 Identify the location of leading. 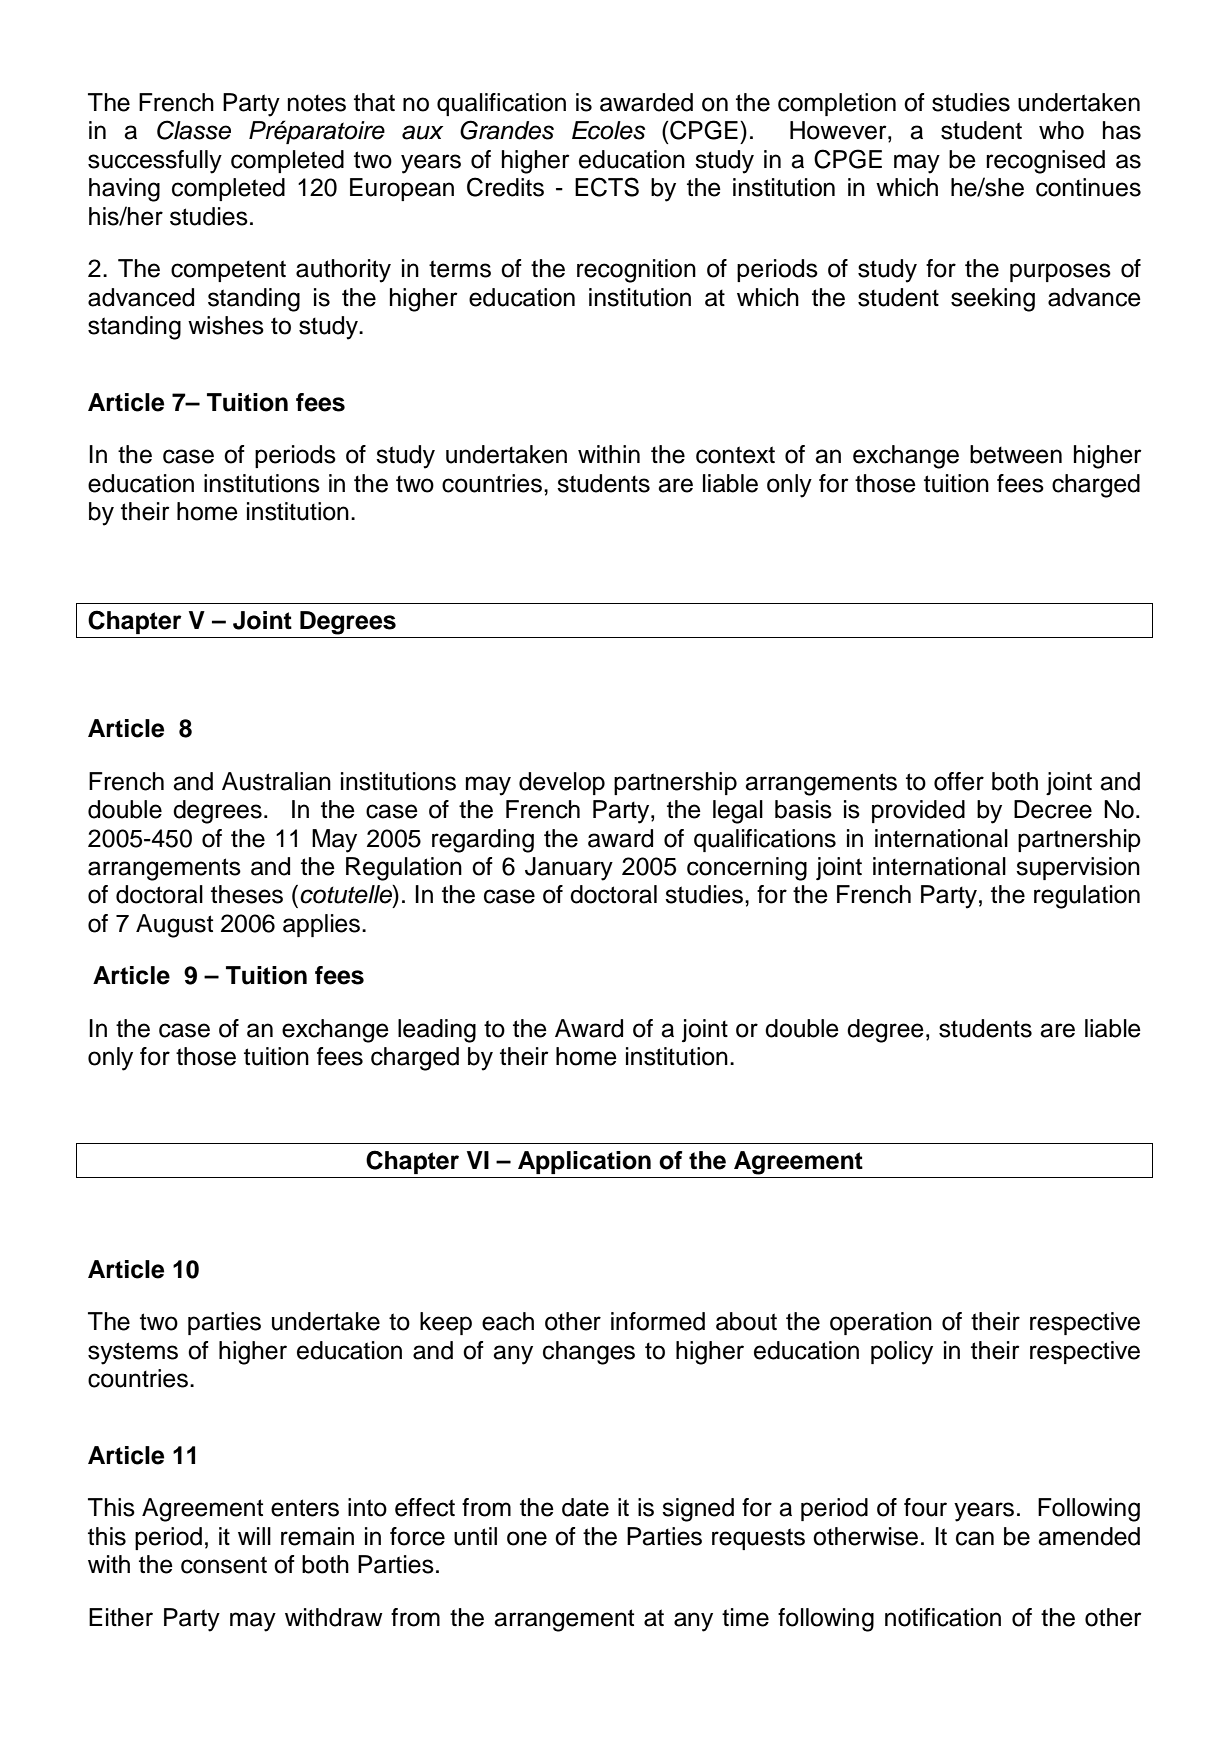
(437, 1031).
